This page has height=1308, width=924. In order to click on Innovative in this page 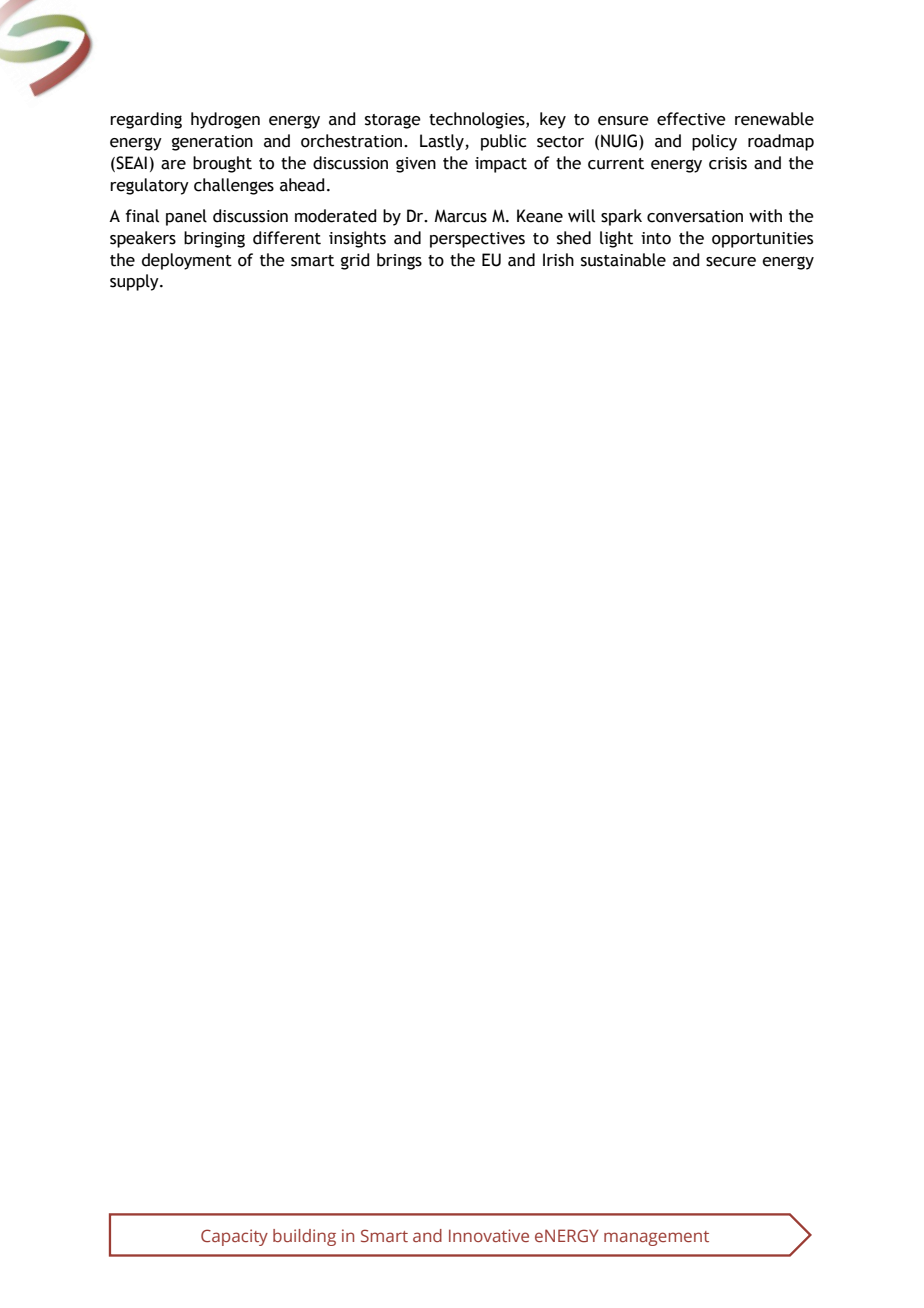, I will do `click(489, 1235)`.
